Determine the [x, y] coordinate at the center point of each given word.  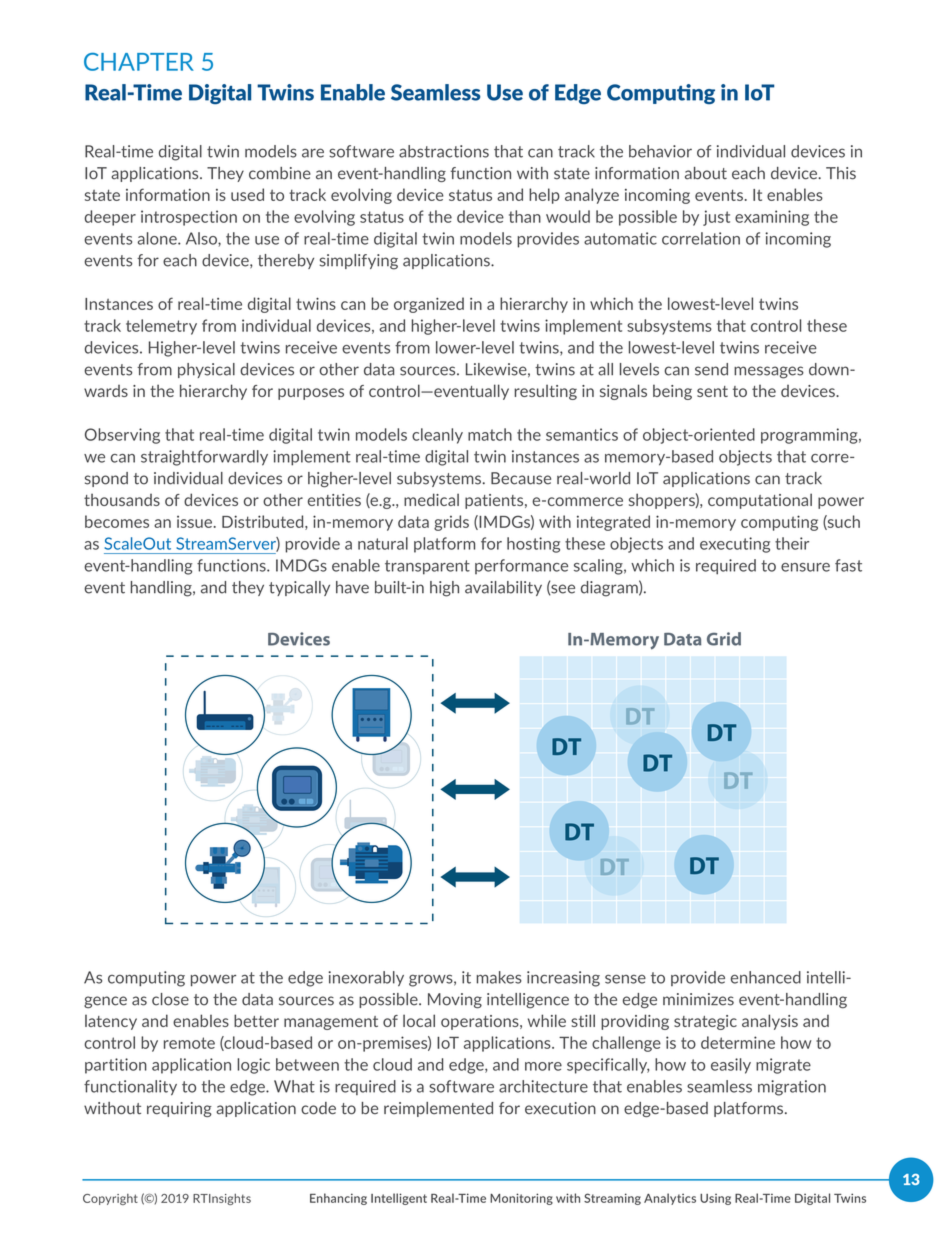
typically [299, 588]
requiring [179, 1109]
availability [503, 588]
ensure [805, 567]
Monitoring [521, 1199]
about [706, 173]
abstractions [444, 151]
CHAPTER [139, 62]
